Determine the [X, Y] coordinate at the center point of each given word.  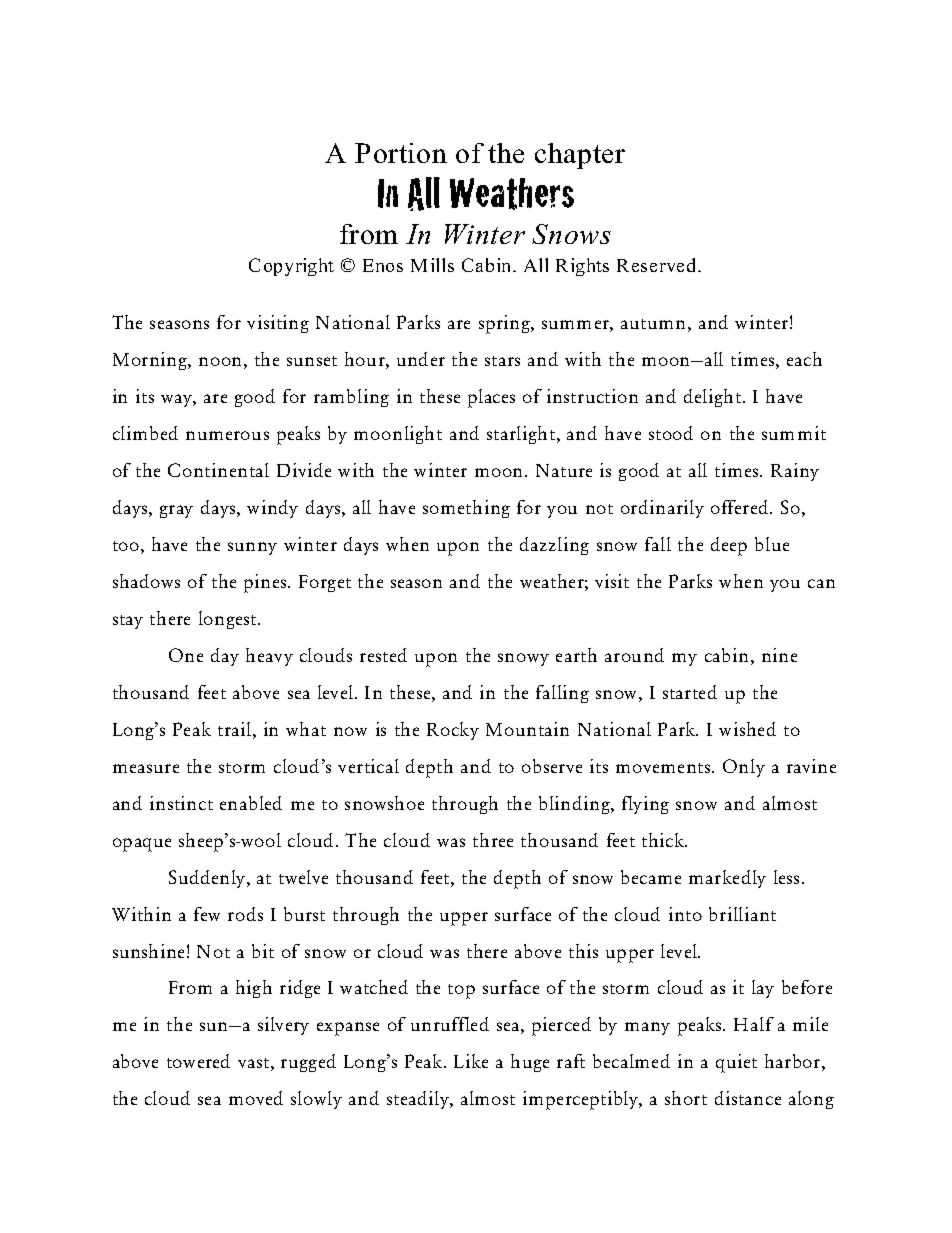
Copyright [291, 267]
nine [779, 655]
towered [198, 1061]
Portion [401, 153]
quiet [736, 1063]
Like [471, 1061]
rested [383, 655]
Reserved [658, 265]
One [186, 655]
